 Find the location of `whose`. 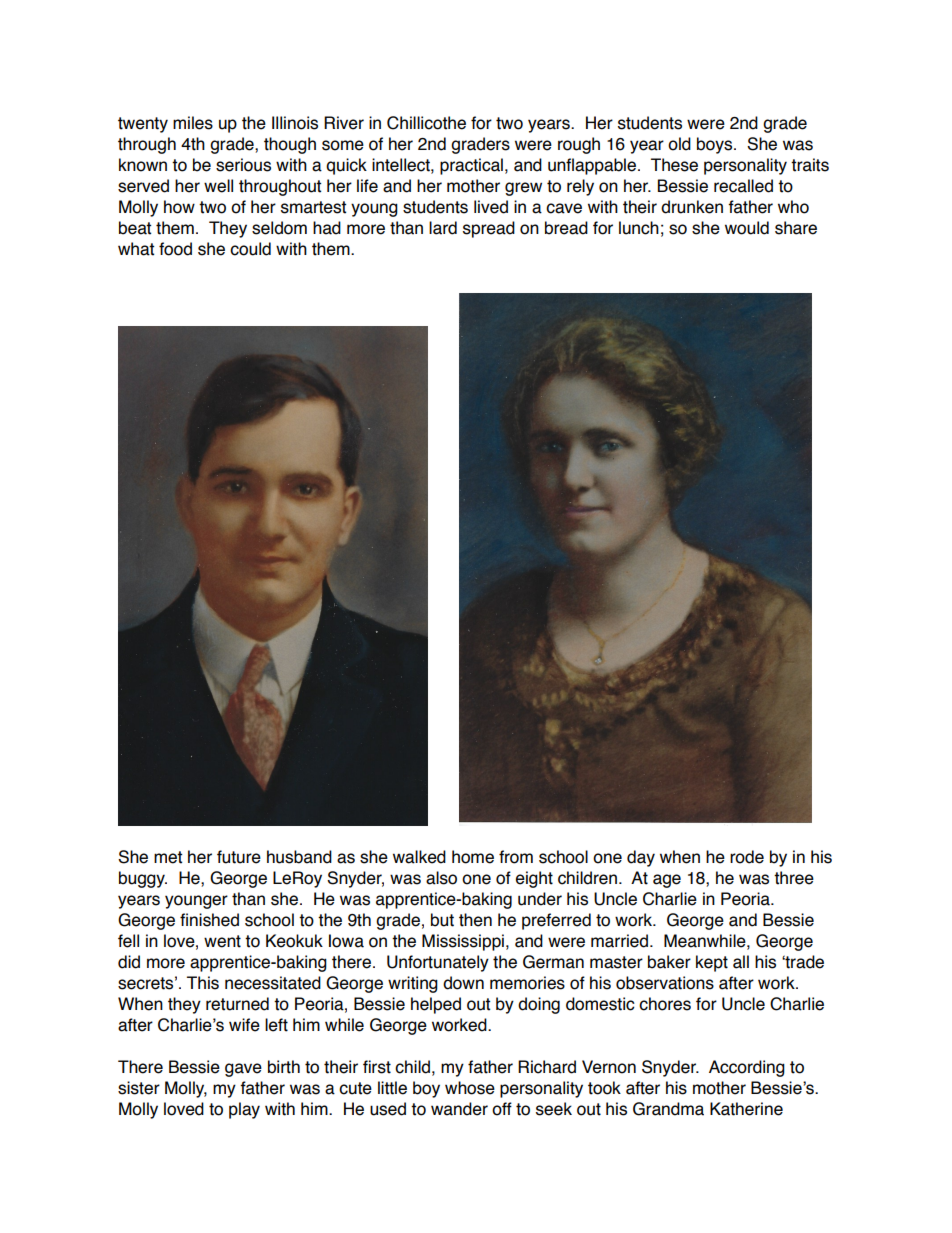

whose is located at coordinates (470, 1088).
